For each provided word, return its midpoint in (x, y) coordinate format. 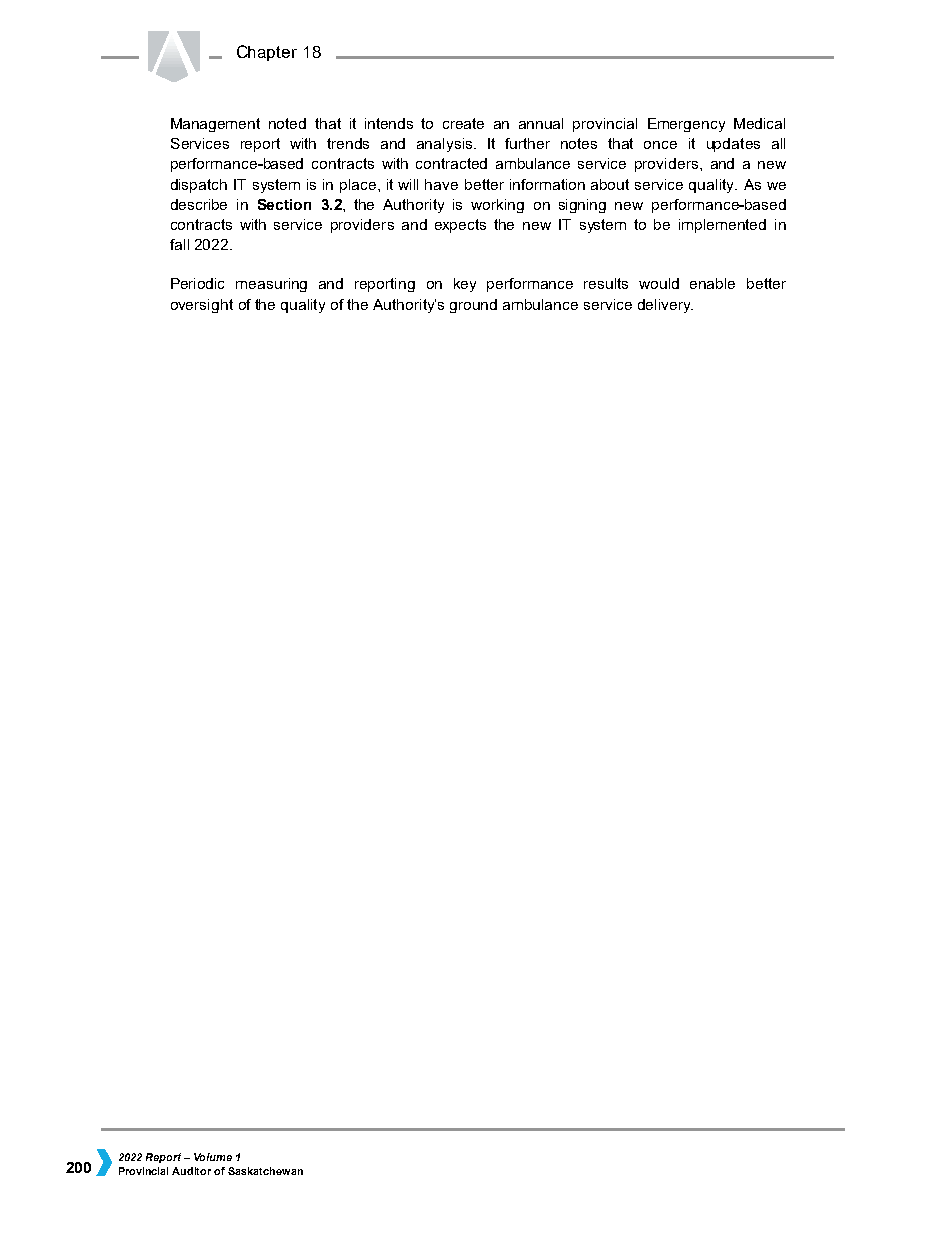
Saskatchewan (265, 1171)
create (463, 123)
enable (712, 283)
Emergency (686, 125)
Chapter (267, 53)
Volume (213, 1157)
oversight (202, 306)
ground (473, 306)
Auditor (191, 1171)
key (465, 285)
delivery (665, 306)
